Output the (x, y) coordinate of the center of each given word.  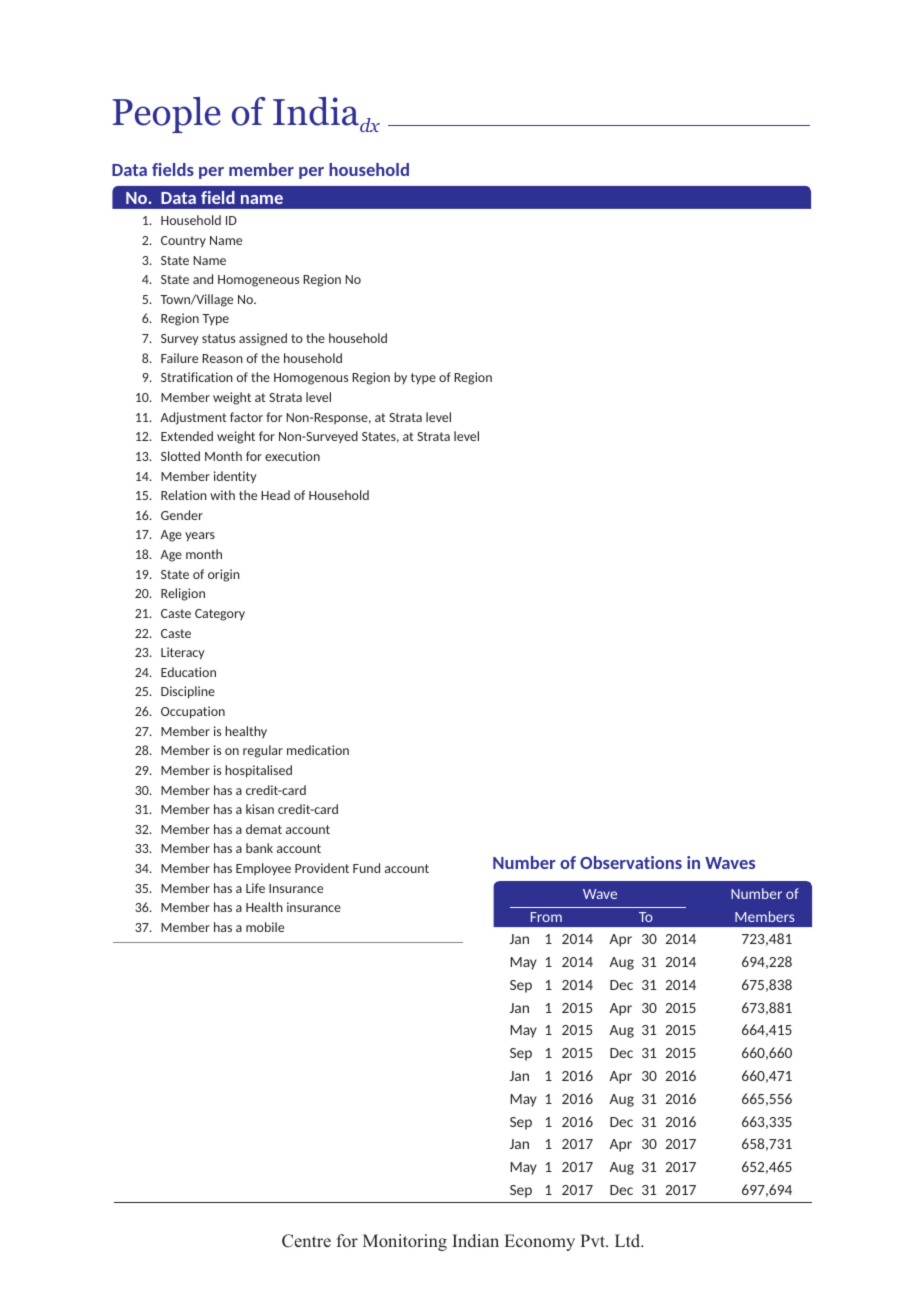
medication (318, 750)
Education (188, 672)
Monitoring (405, 1242)
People (167, 115)
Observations (631, 862)
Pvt (594, 1240)
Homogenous (311, 379)
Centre (306, 1241)
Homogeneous (258, 281)
